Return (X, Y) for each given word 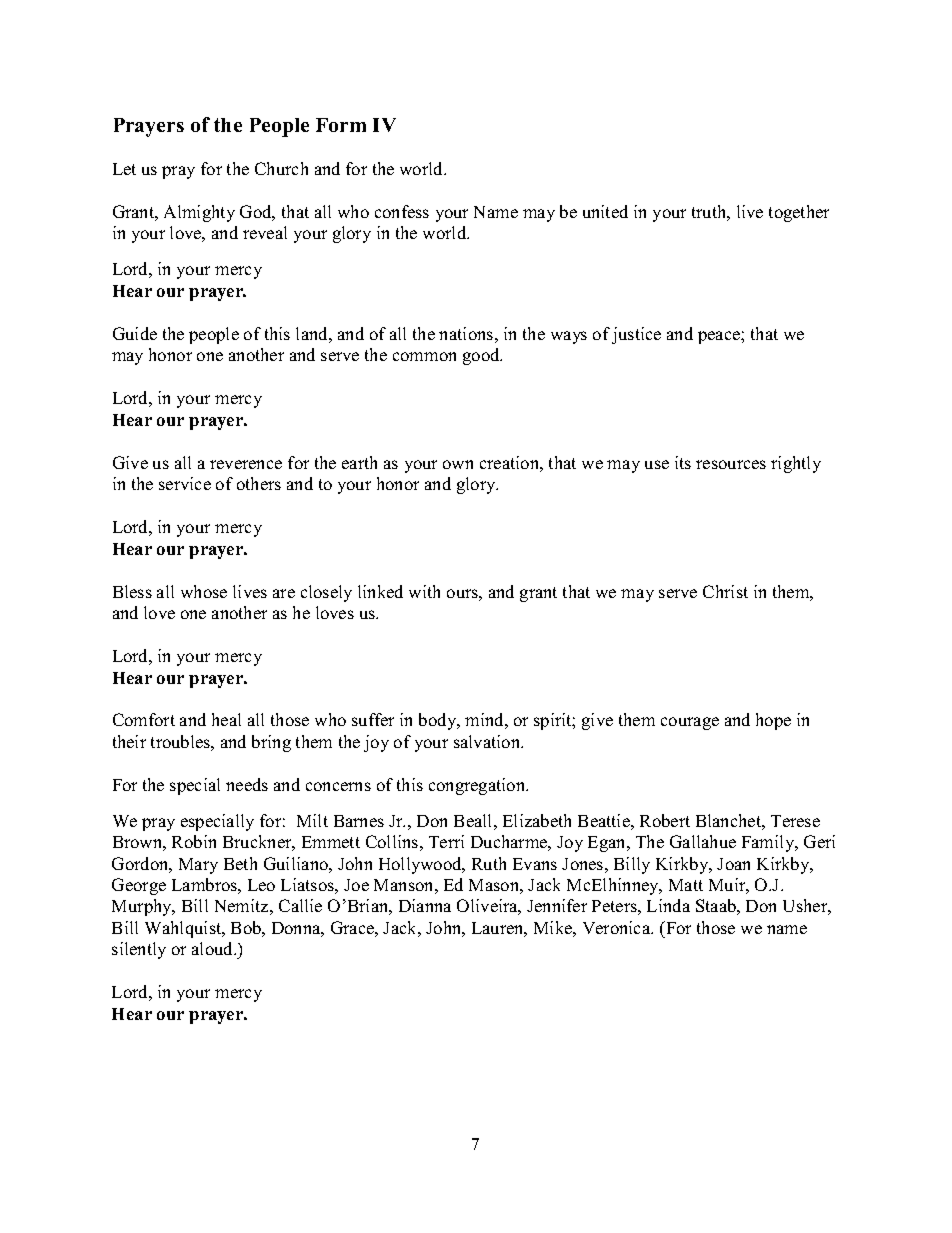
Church (281, 168)
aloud (214, 948)
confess (402, 211)
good (482, 356)
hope (773, 721)
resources (731, 464)
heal (226, 719)
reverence (246, 464)
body (439, 721)
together (799, 213)
